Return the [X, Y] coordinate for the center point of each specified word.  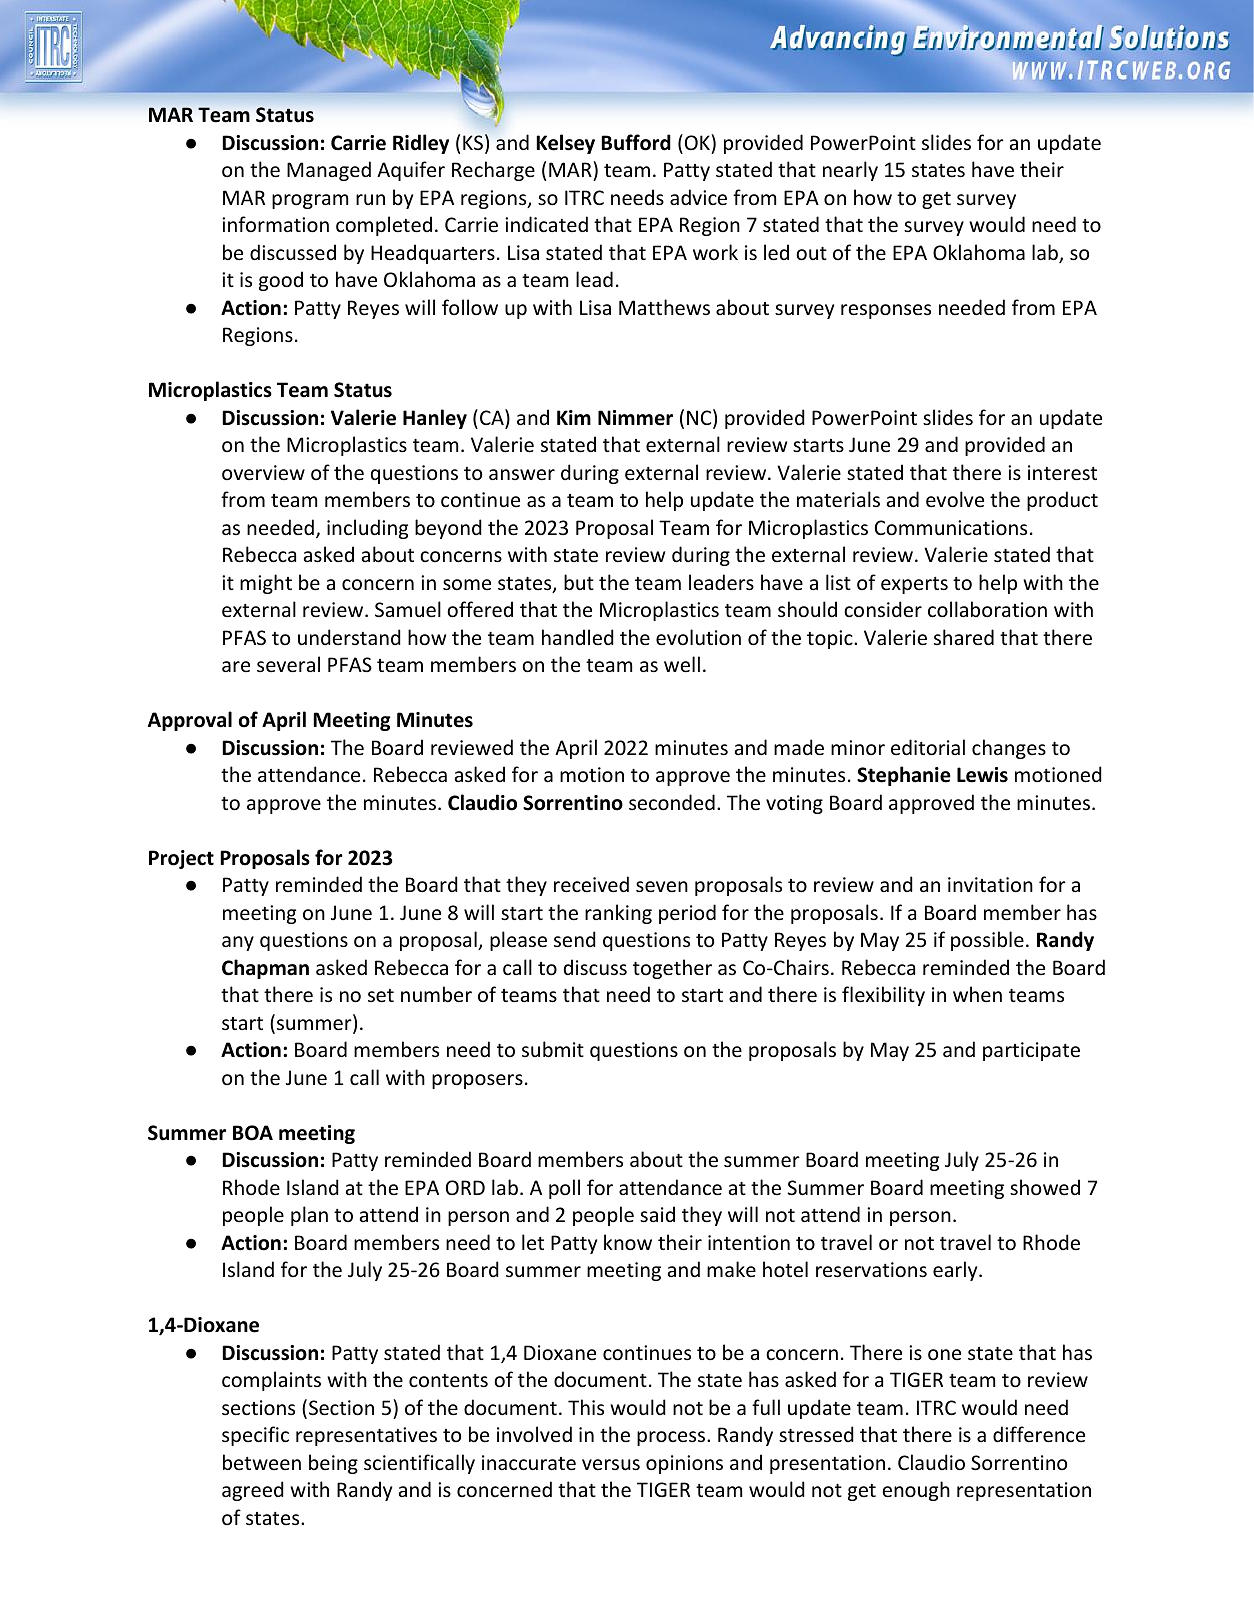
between [262, 1462]
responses [886, 311]
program [310, 201]
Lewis [982, 775]
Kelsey [565, 144]
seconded [672, 802]
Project [181, 859]
